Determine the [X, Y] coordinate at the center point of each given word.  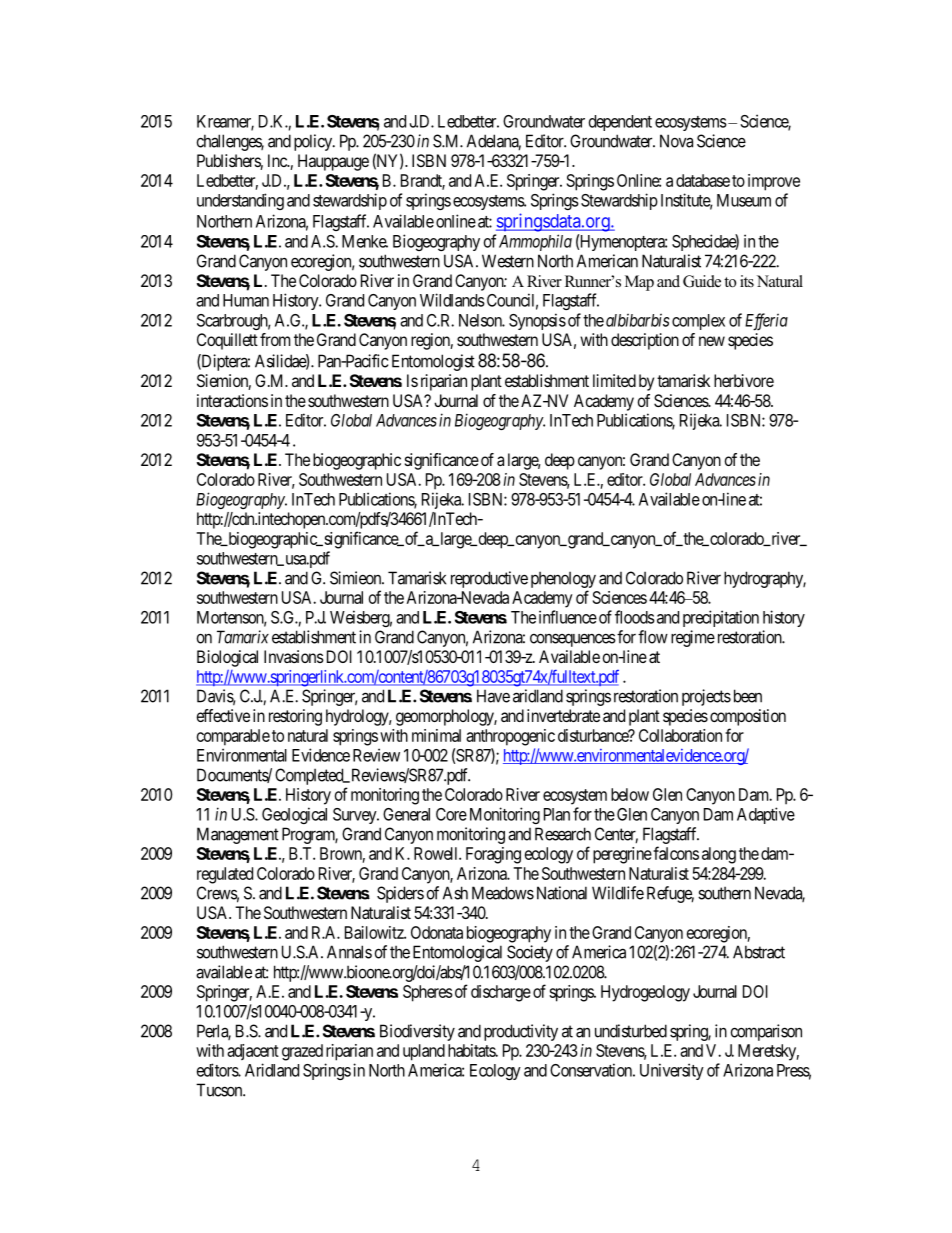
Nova [676, 141]
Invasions [294, 656]
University [672, 1071]
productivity [521, 1032]
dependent [620, 123]
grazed [302, 1052]
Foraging [493, 855]
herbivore [744, 380]
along [719, 855]
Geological [294, 815]
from [275, 339]
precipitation [721, 618]
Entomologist [433, 362]
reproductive [489, 579]
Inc [278, 160]
